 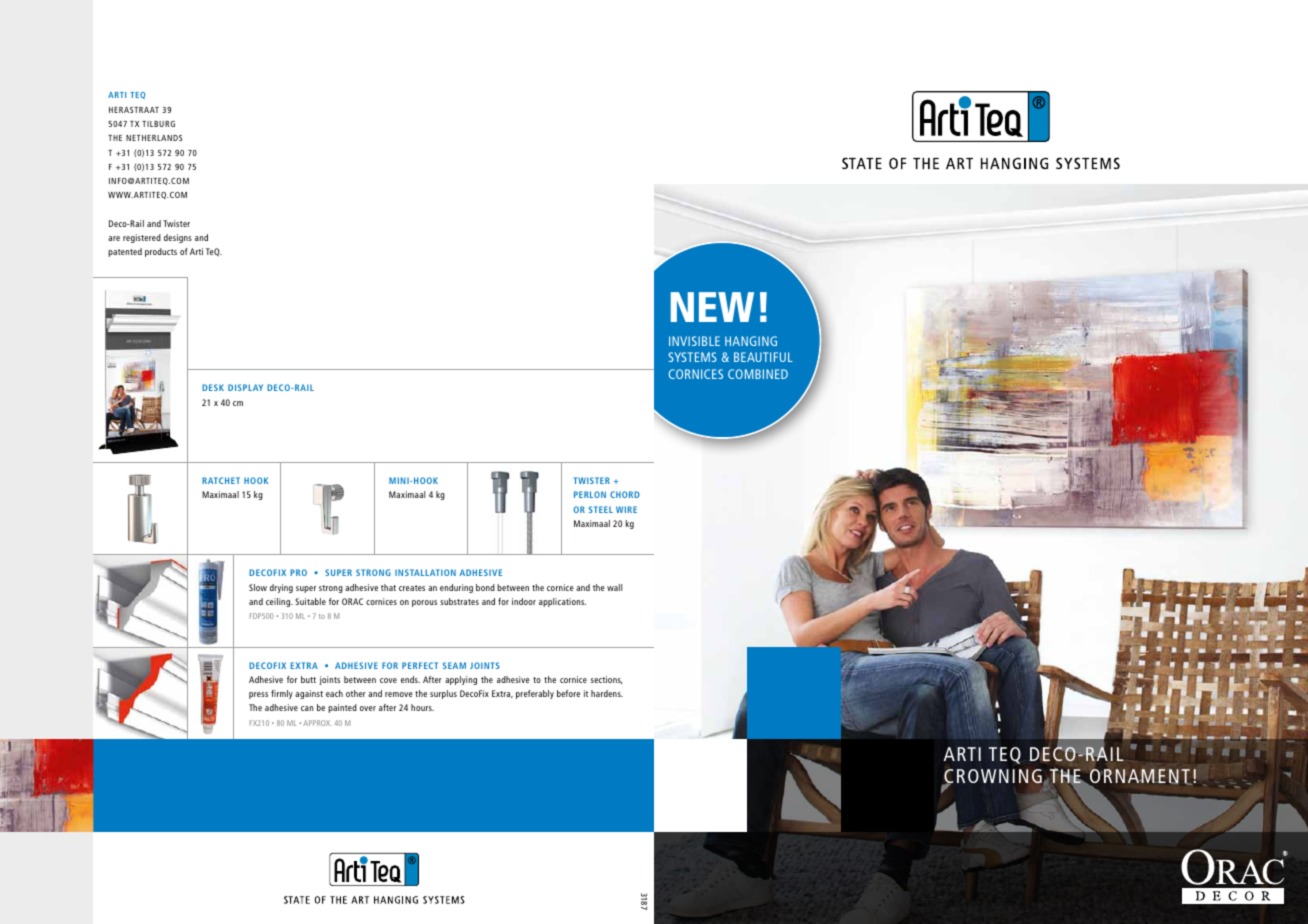 I want to click on hardens, so click(x=607, y=693).
